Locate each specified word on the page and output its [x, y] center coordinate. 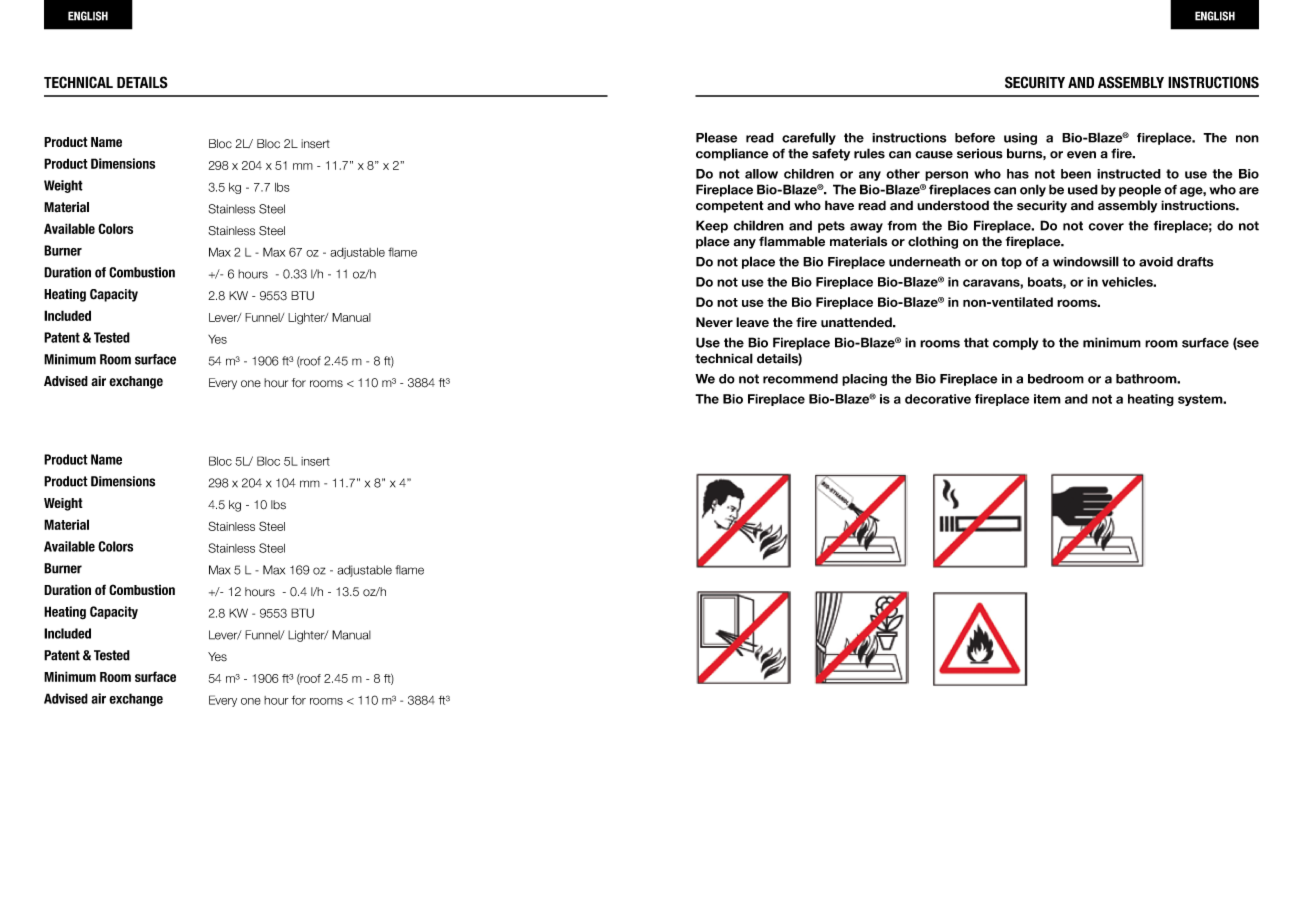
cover [1106, 227]
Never [714, 322]
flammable [792, 241]
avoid [1156, 262]
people [1140, 190]
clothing [933, 242]
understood [953, 205]
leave [752, 322]
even [1081, 155]
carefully [809, 138]
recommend [800, 379]
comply [1015, 343]
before [975, 138]
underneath [925, 262]
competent [730, 207]
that [976, 342]
